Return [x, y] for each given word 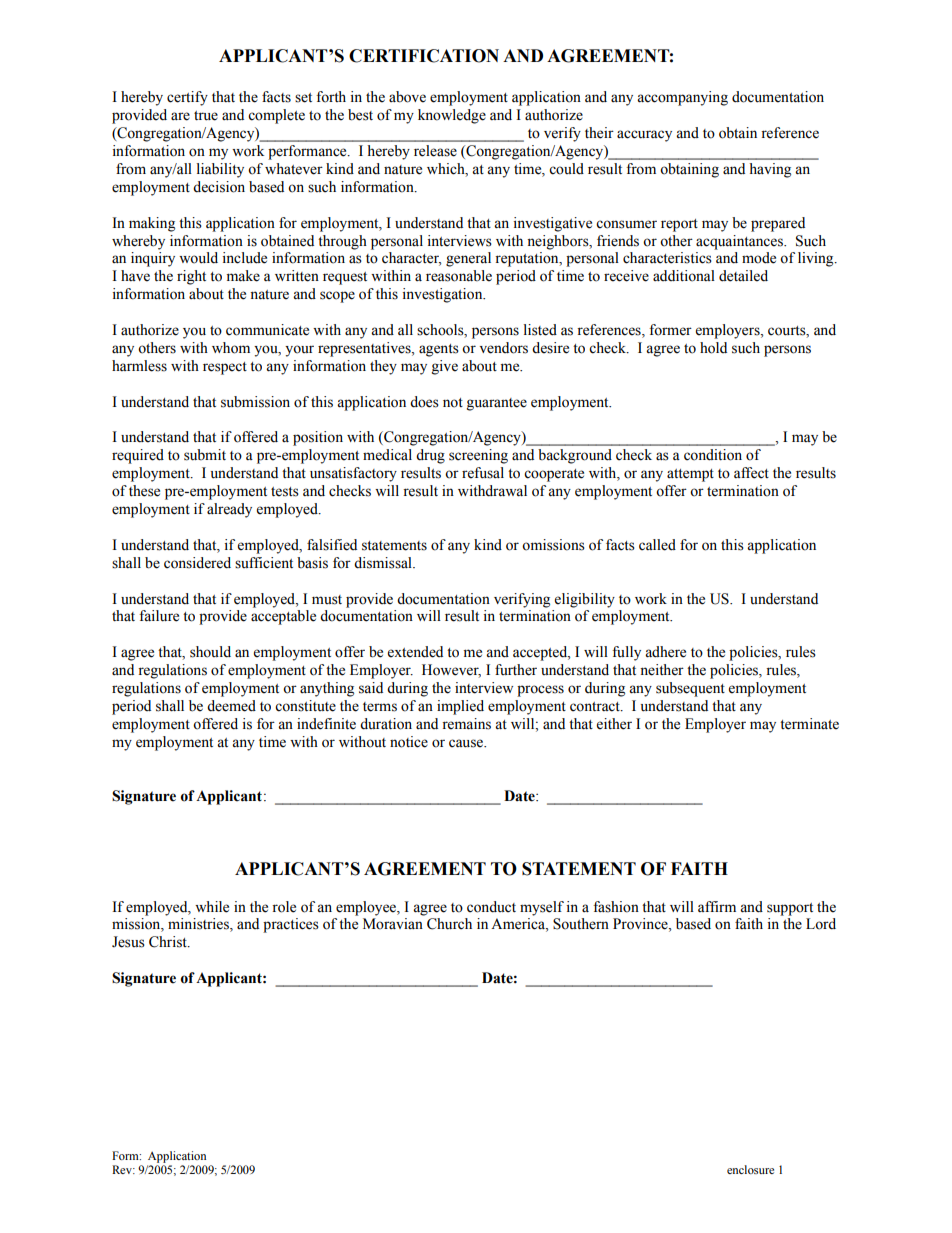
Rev [123, 1169]
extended [415, 652]
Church [449, 924]
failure [159, 616]
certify [187, 98]
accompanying [682, 98]
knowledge [452, 116]
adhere [665, 652]
